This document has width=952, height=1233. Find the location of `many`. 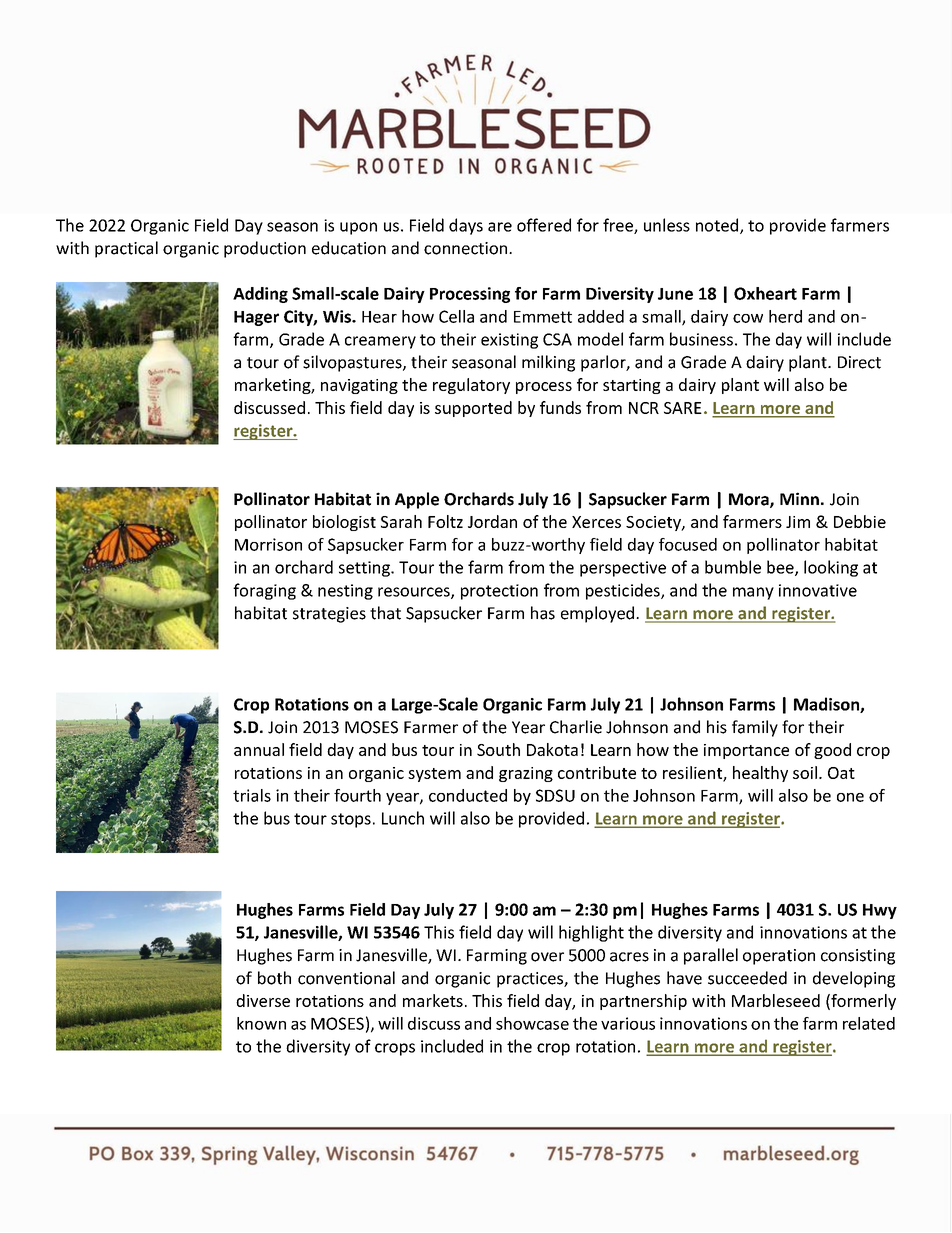

many is located at coordinates (753, 593).
